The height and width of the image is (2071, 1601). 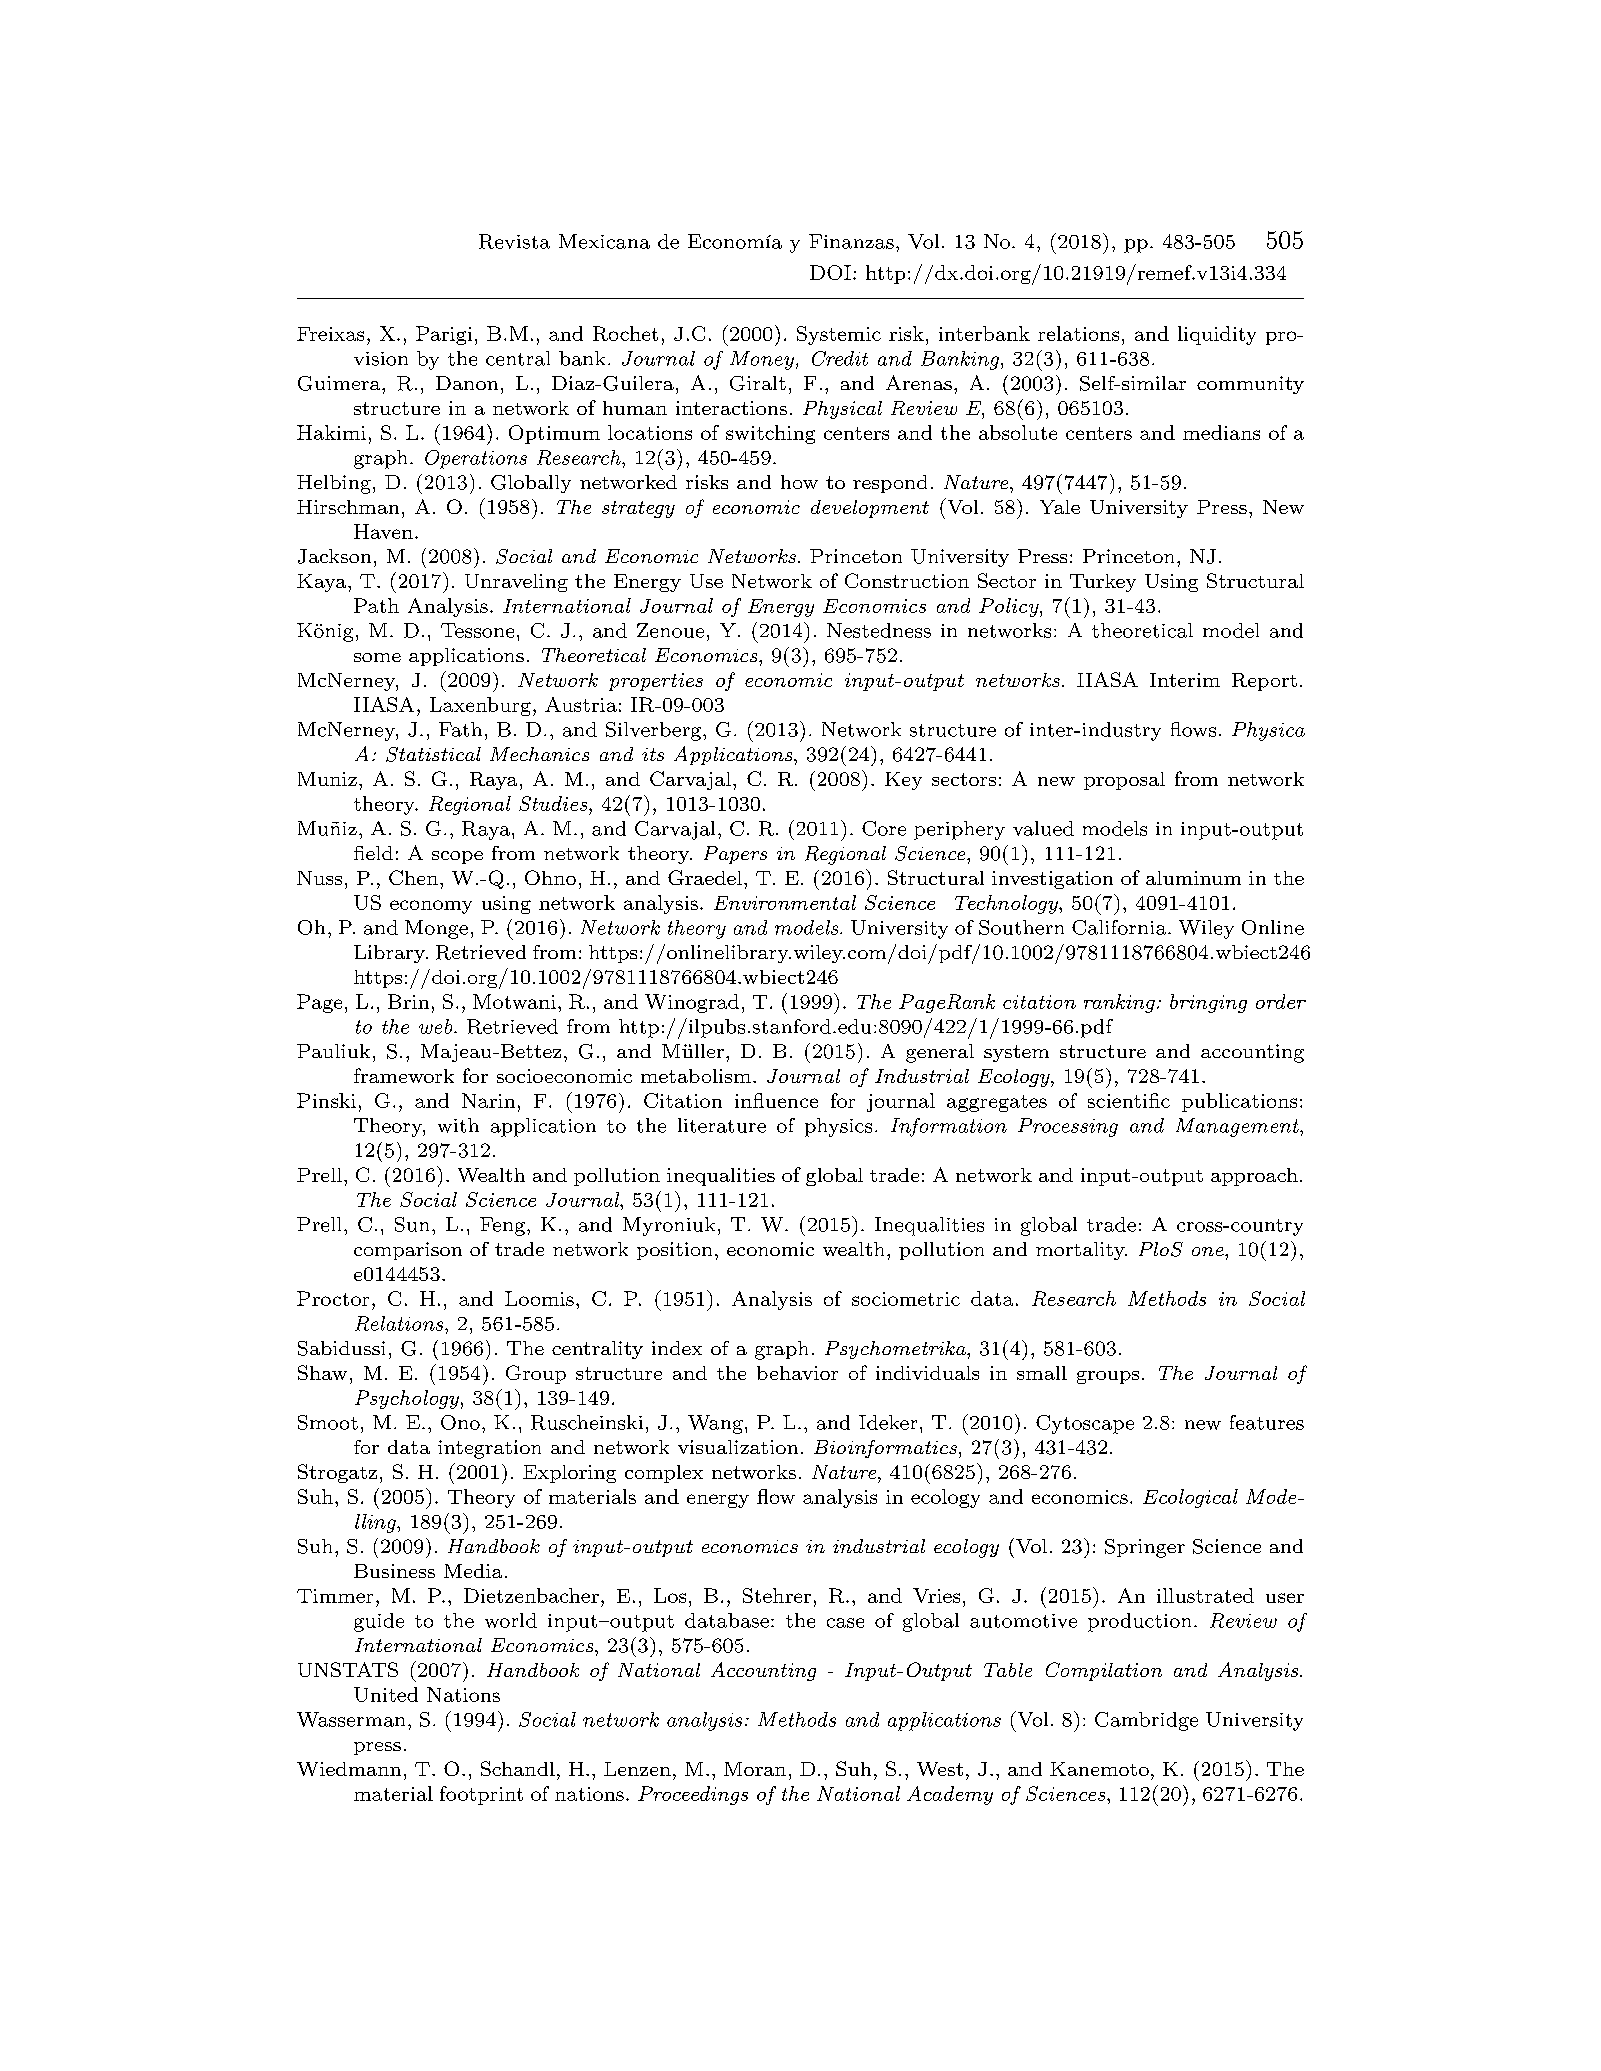 What do you see at coordinates (776, 1100) in the image?
I see `influence` at bounding box center [776, 1100].
